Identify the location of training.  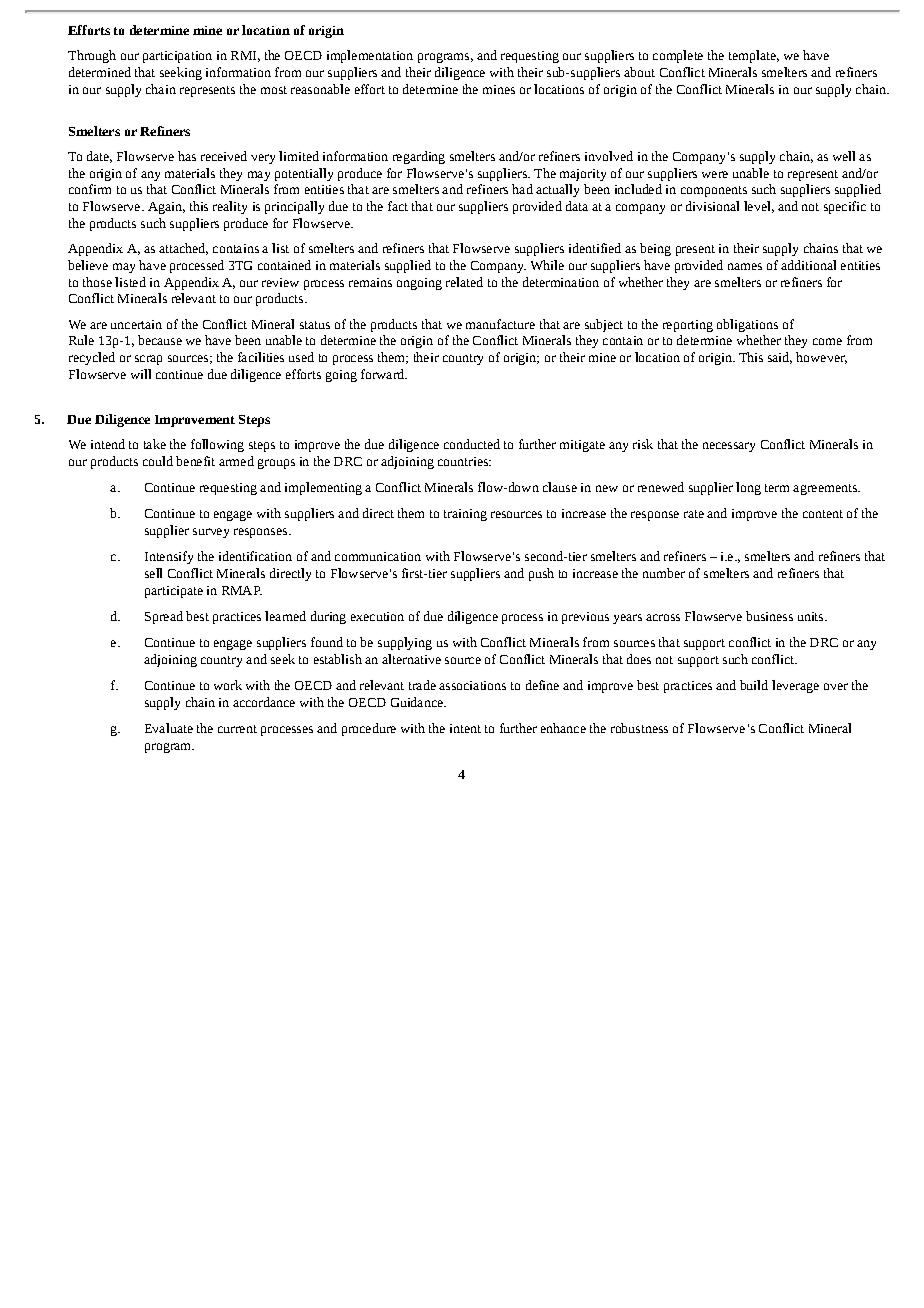
(465, 515).
